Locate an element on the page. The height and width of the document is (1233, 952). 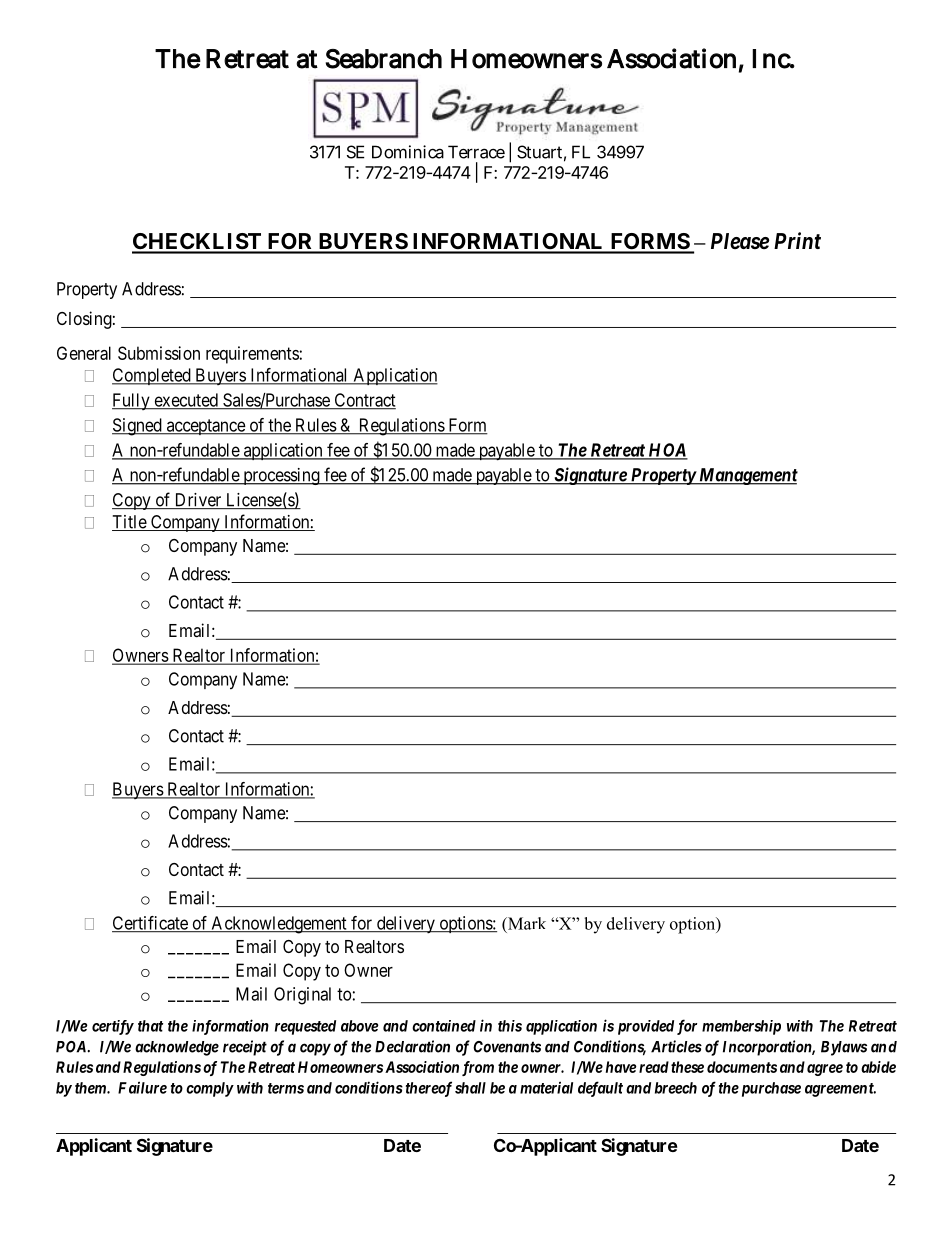
Title is located at coordinates (130, 523).
